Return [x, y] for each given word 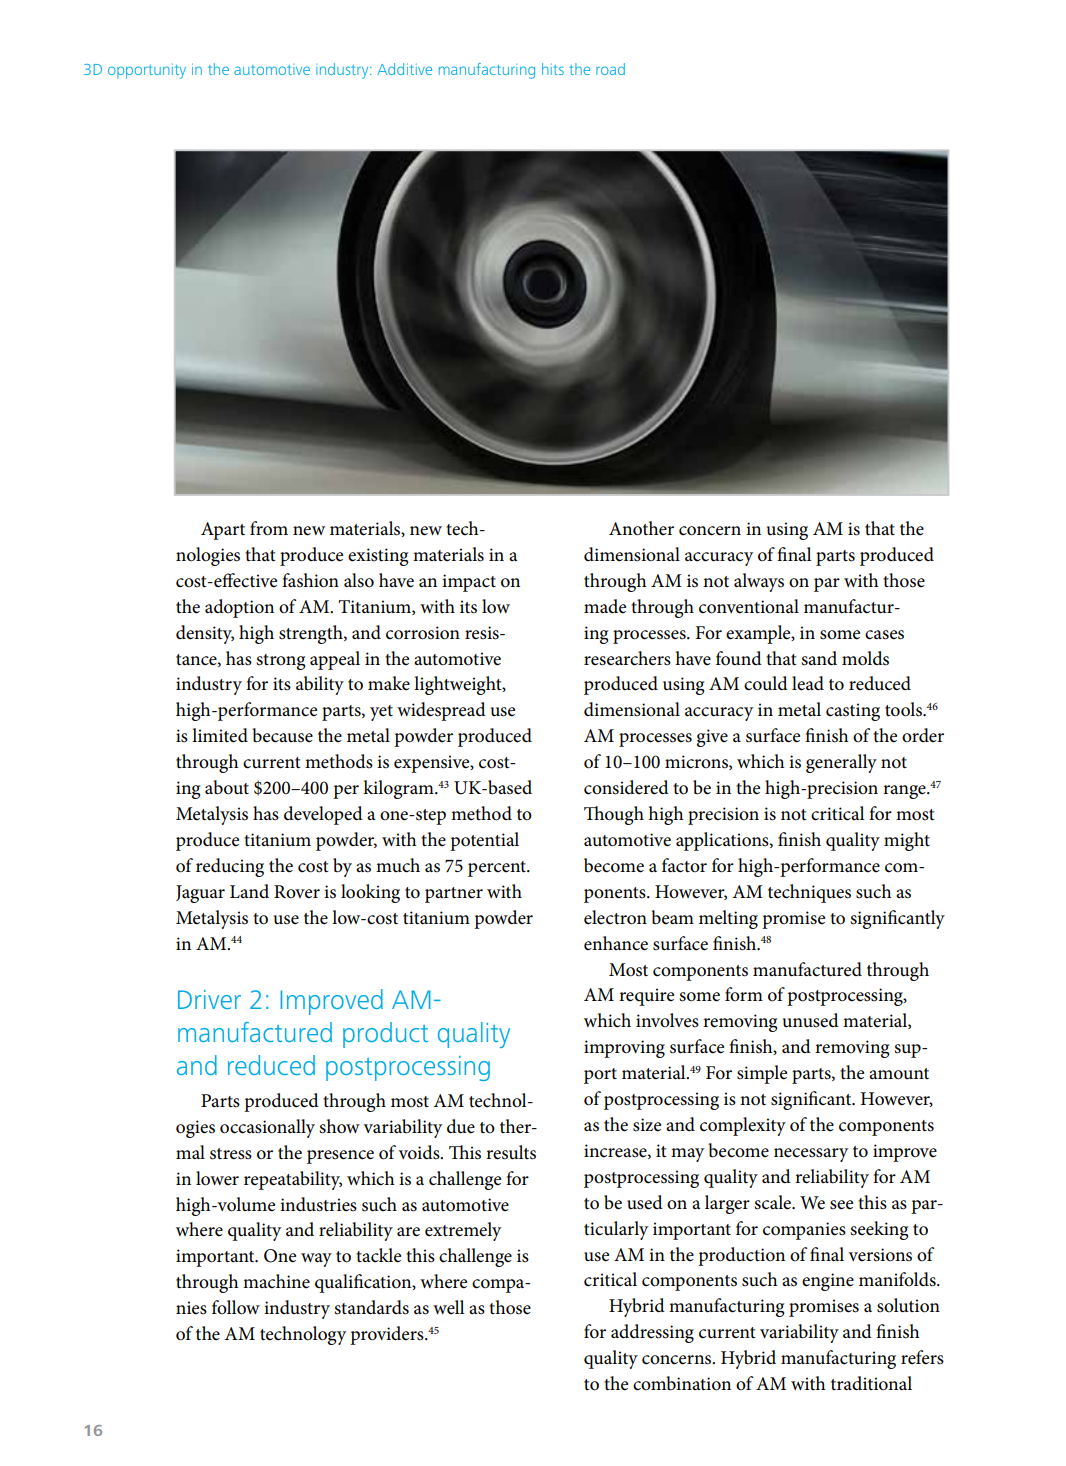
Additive [404, 69]
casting [853, 712]
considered [626, 787]
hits [553, 69]
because [282, 735]
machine [276, 1281]
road [610, 69]
